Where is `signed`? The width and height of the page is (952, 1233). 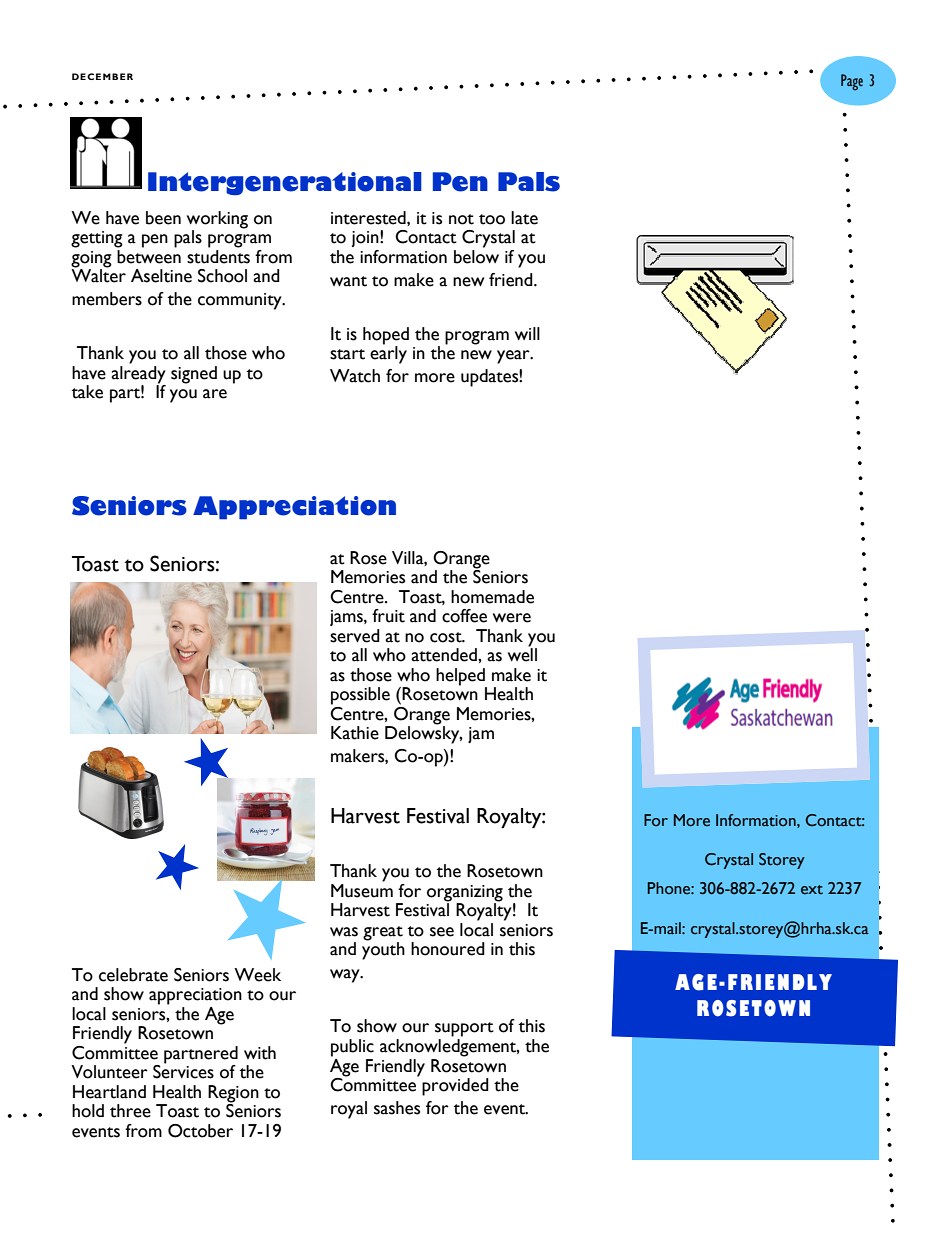
signed is located at coordinates (194, 375).
